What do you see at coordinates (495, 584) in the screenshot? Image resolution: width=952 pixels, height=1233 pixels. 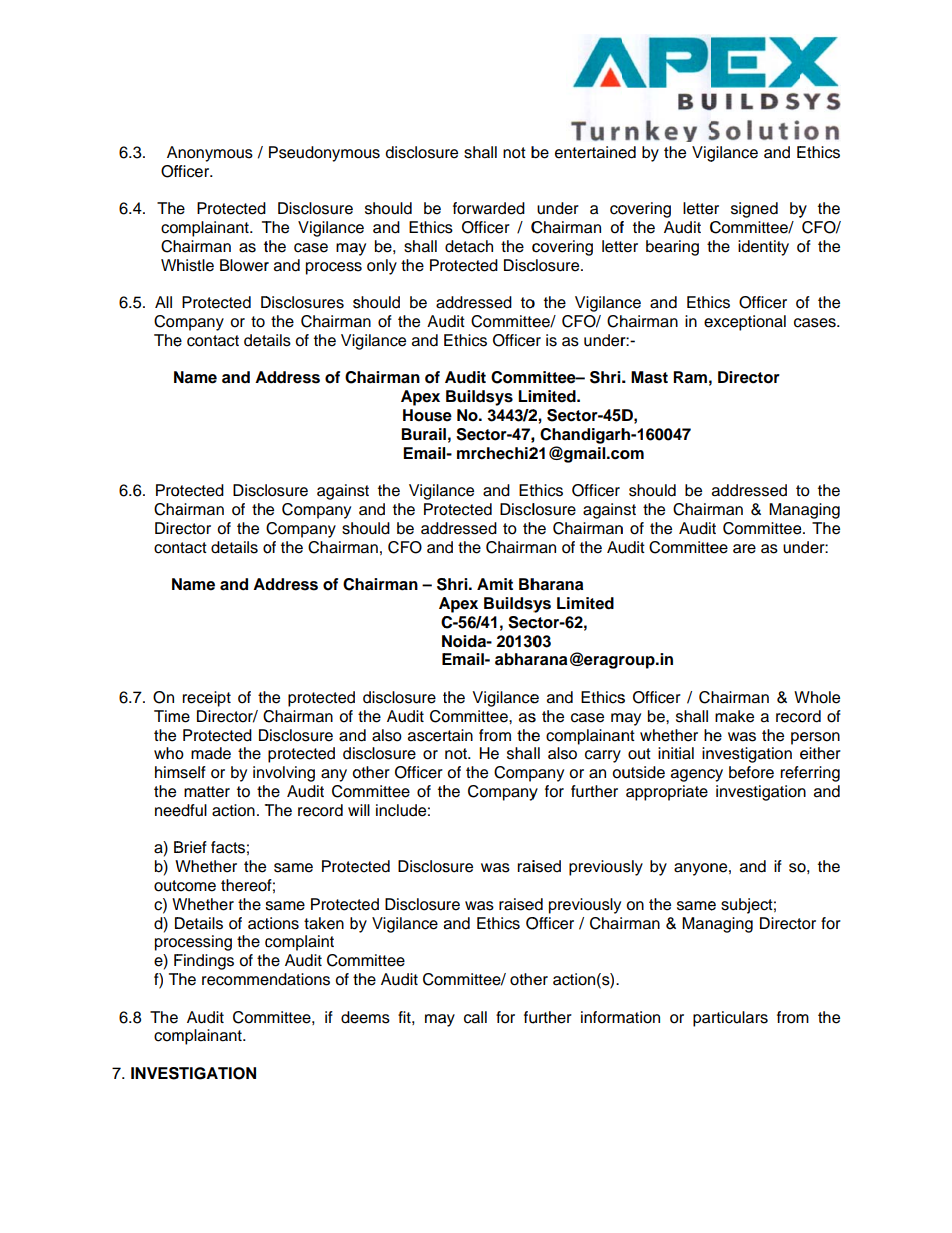 I see `Amit` at bounding box center [495, 584].
